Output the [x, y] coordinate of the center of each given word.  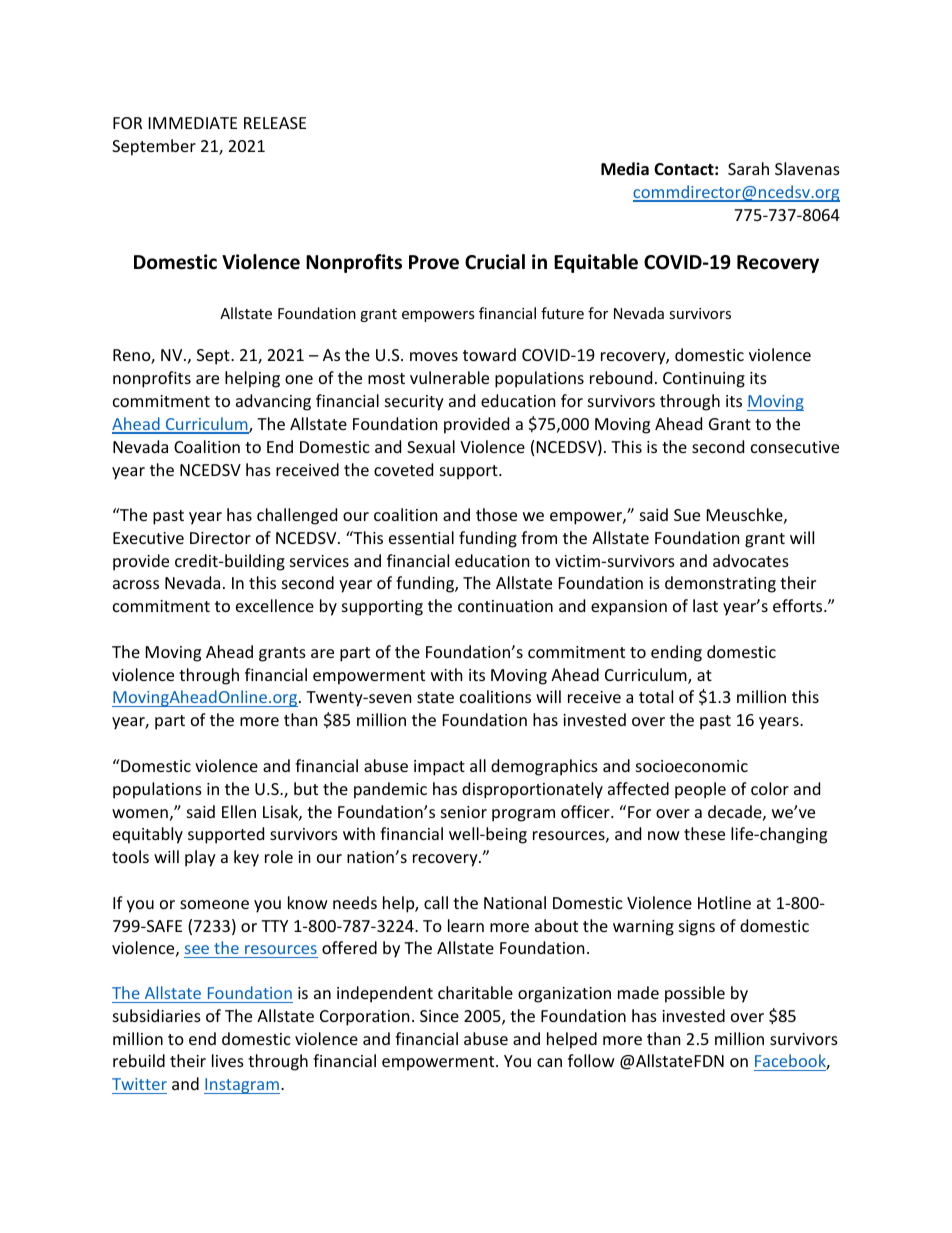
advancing [273, 402]
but [306, 788]
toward [489, 354]
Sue [687, 515]
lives [228, 1060]
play [200, 858]
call [436, 902]
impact [439, 768]
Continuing [704, 380]
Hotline [724, 902]
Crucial [495, 262]
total [656, 696]
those [496, 514]
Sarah [748, 168]
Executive [148, 538]
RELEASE [275, 123]
